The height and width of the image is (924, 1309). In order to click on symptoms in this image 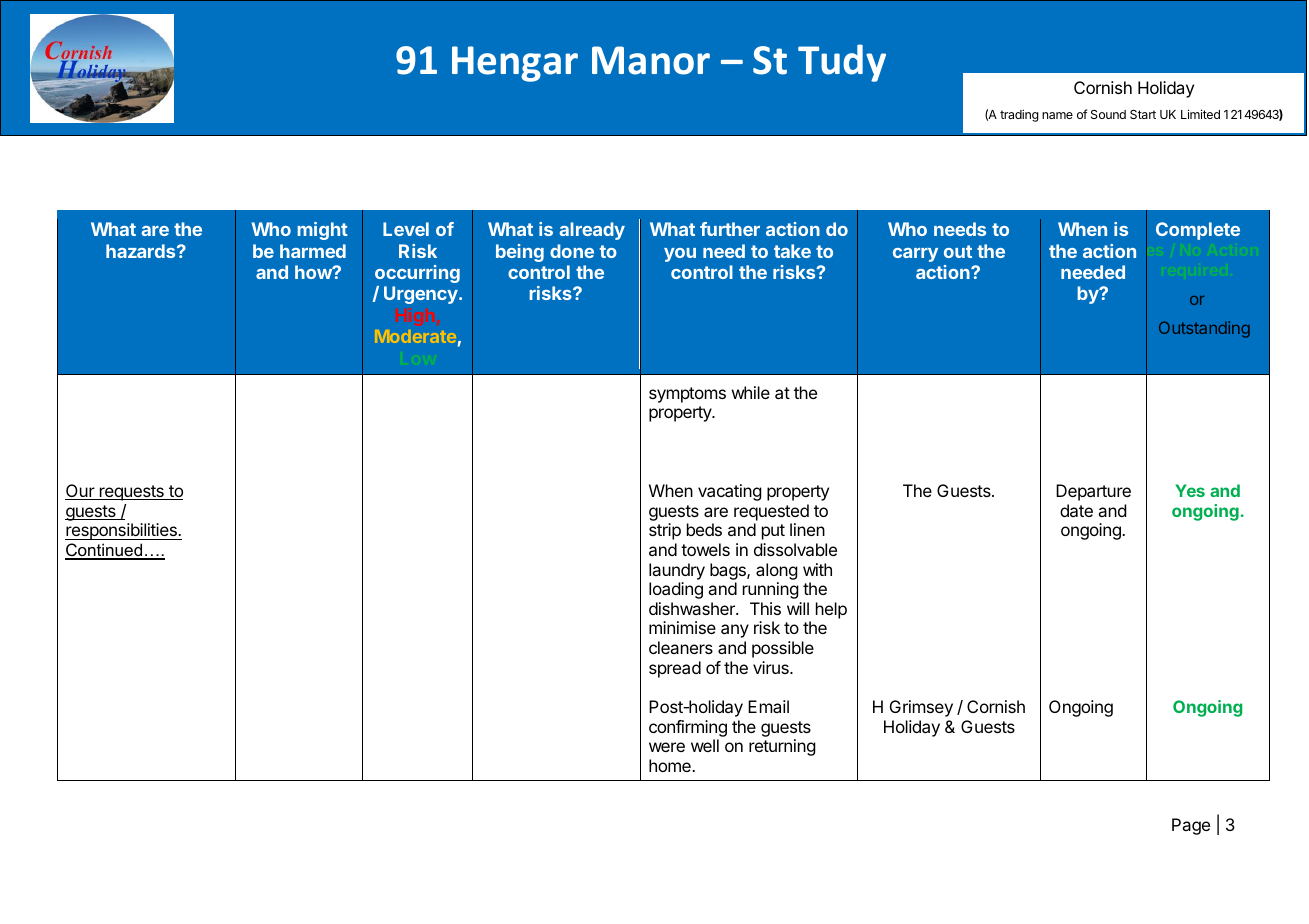, I will do `click(687, 395)`.
